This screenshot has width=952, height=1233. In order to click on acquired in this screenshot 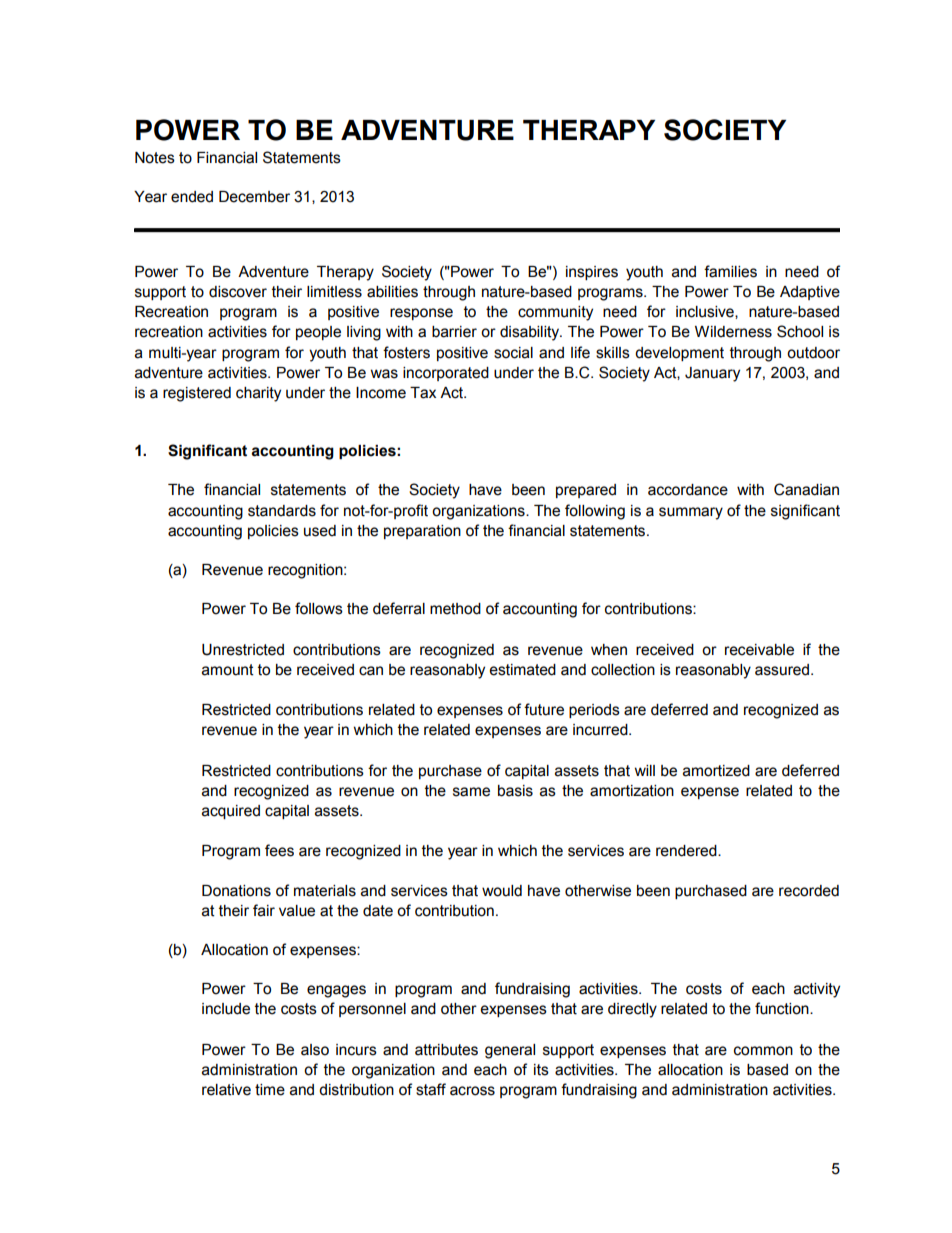, I will do `click(231, 812)`.
